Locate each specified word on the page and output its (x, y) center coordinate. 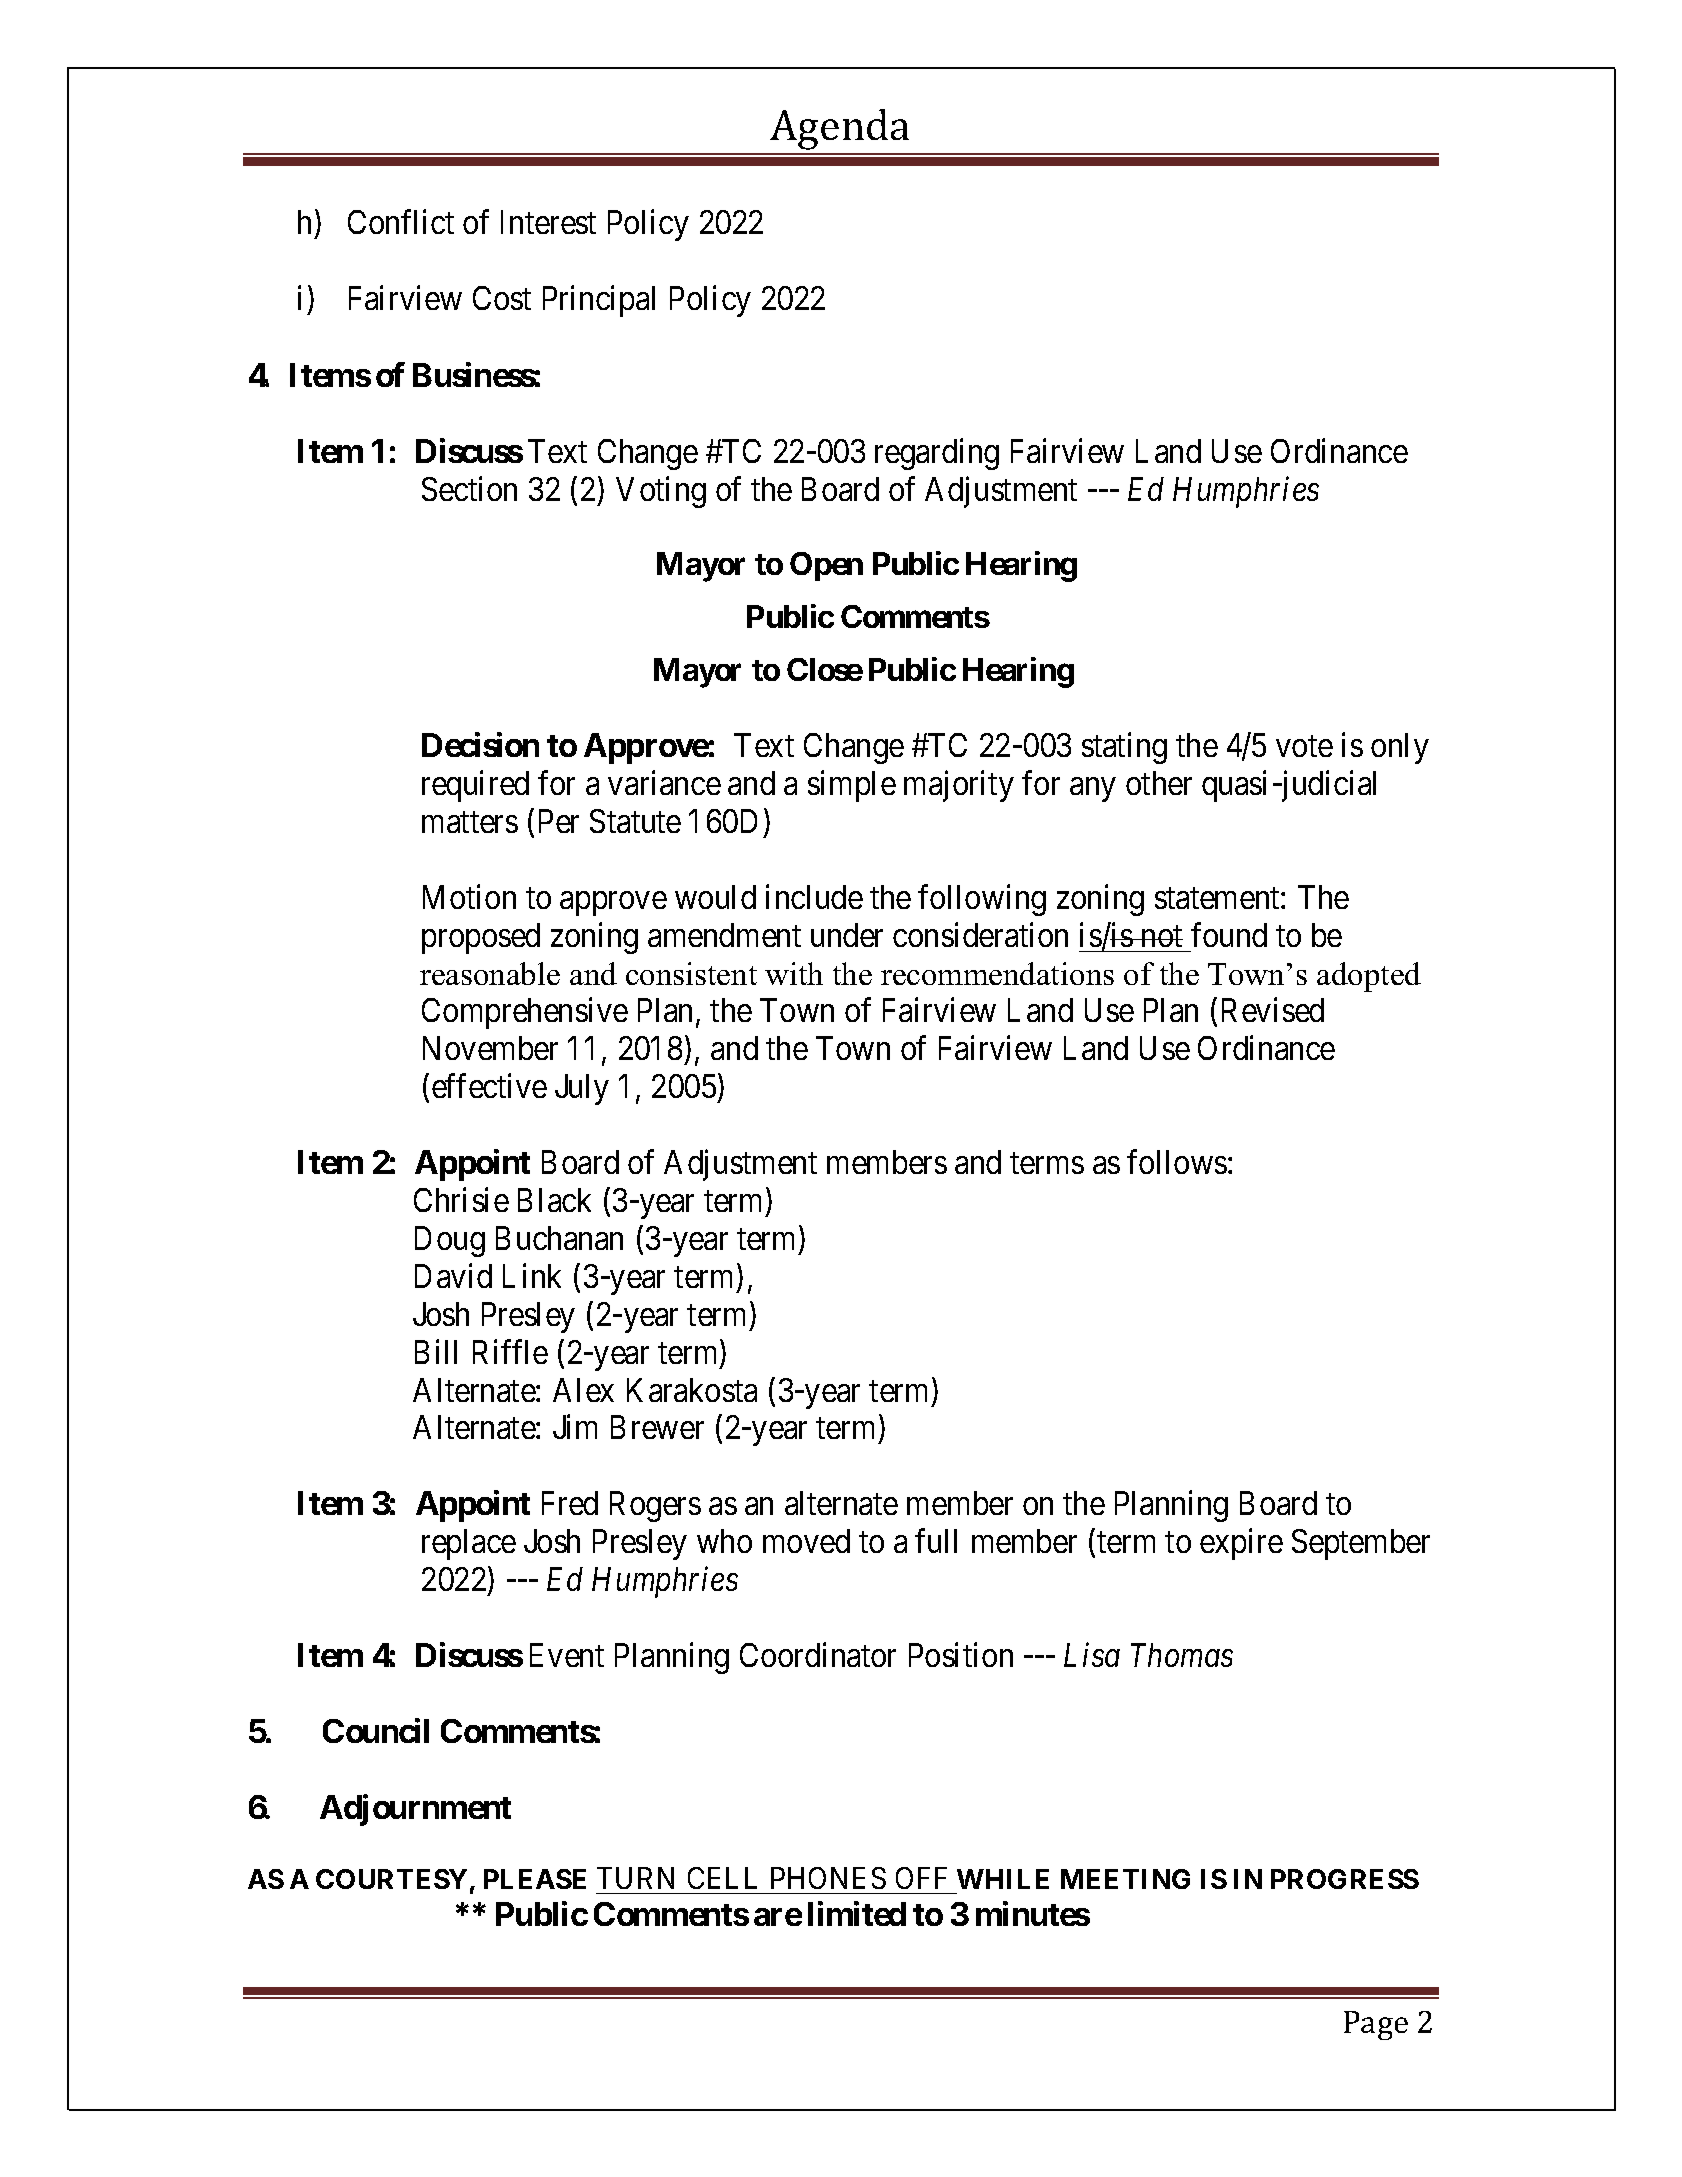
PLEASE (535, 1879)
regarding (937, 454)
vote (1304, 746)
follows (1177, 1162)
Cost (502, 298)
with (794, 973)
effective (489, 1086)
